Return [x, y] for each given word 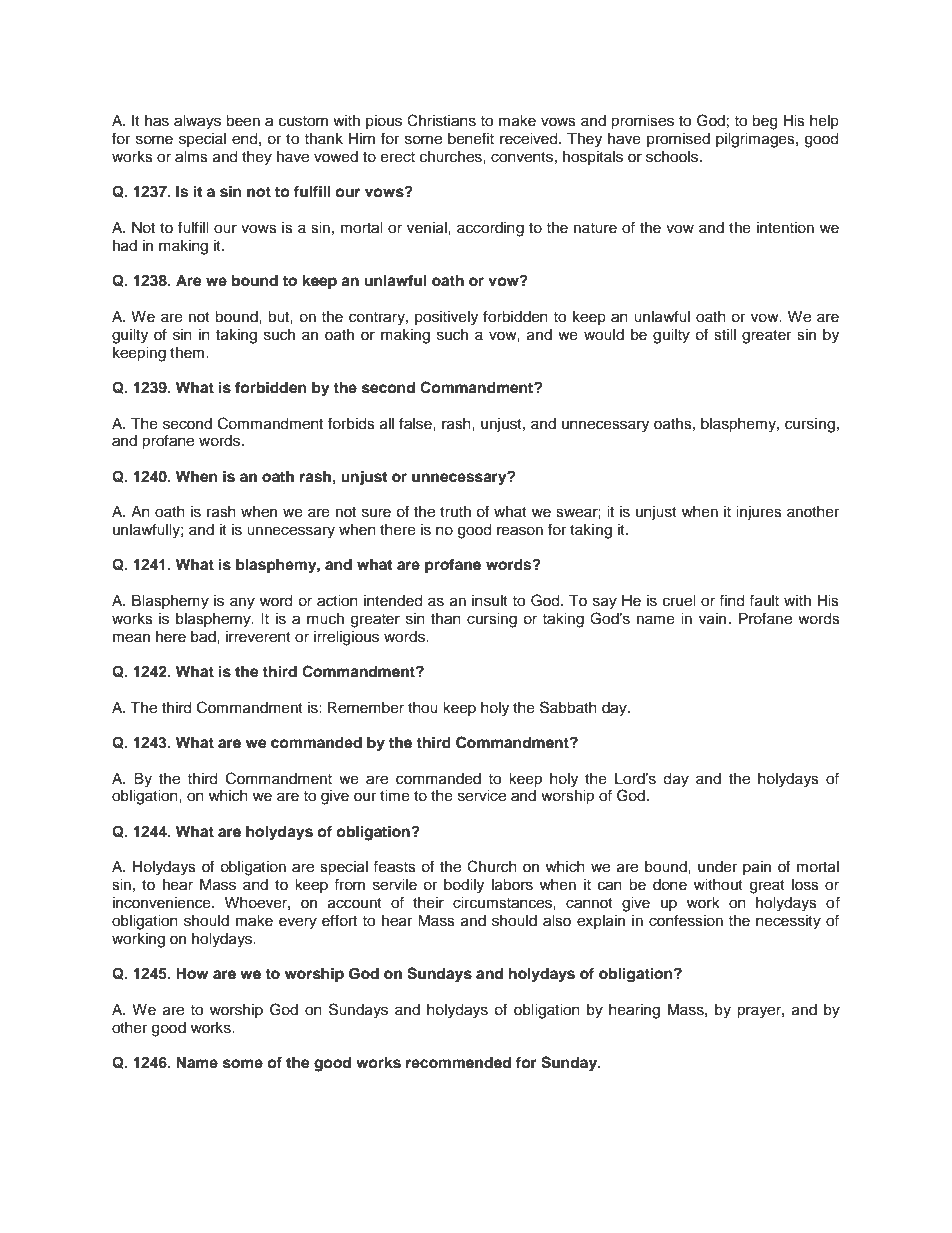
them [188, 353]
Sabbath [568, 707]
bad [204, 637]
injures [759, 513]
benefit [471, 138]
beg [764, 122]
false [416, 423]
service [482, 796]
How [192, 974]
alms [191, 157]
